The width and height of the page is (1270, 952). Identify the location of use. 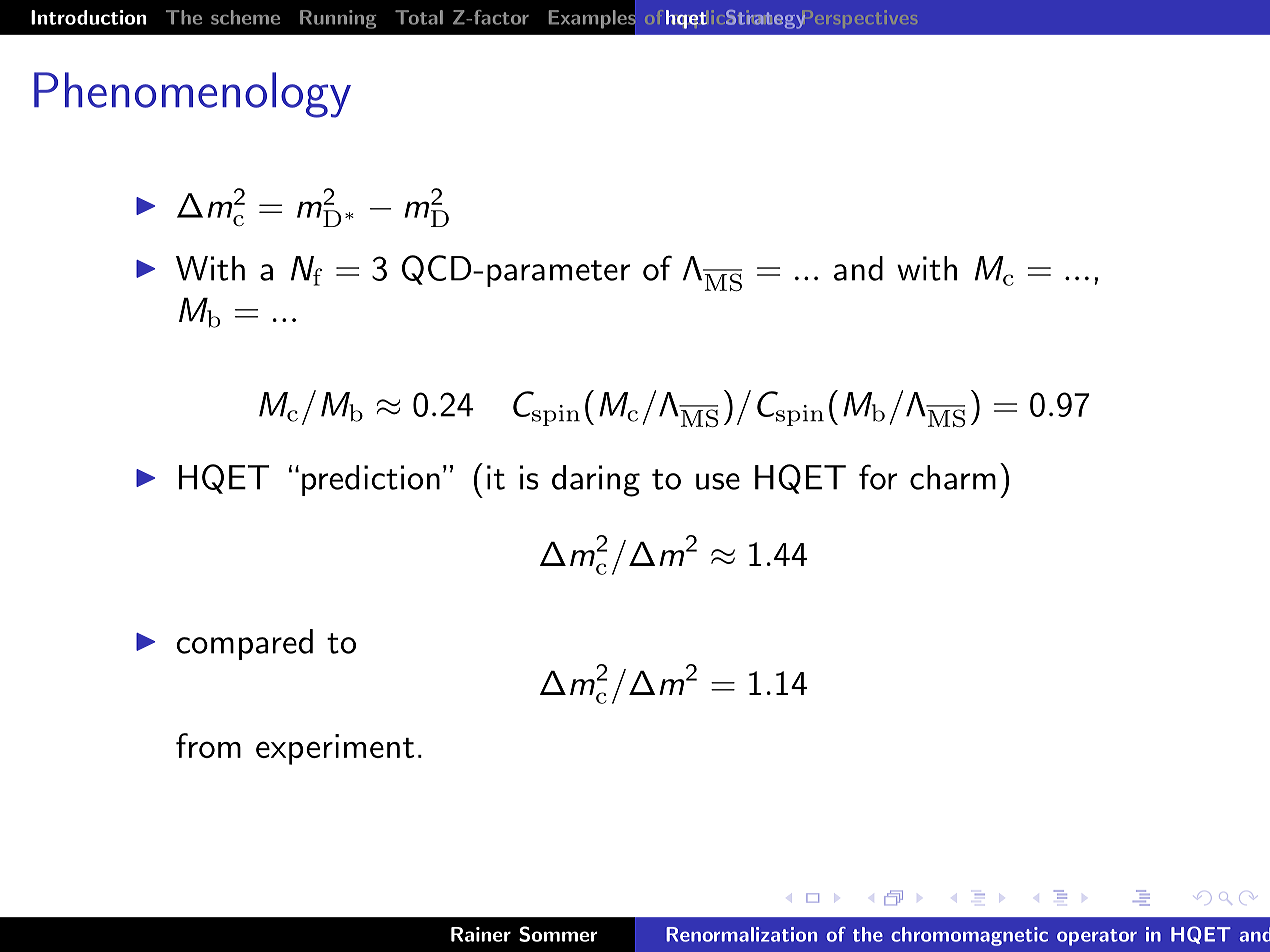
(718, 481).
